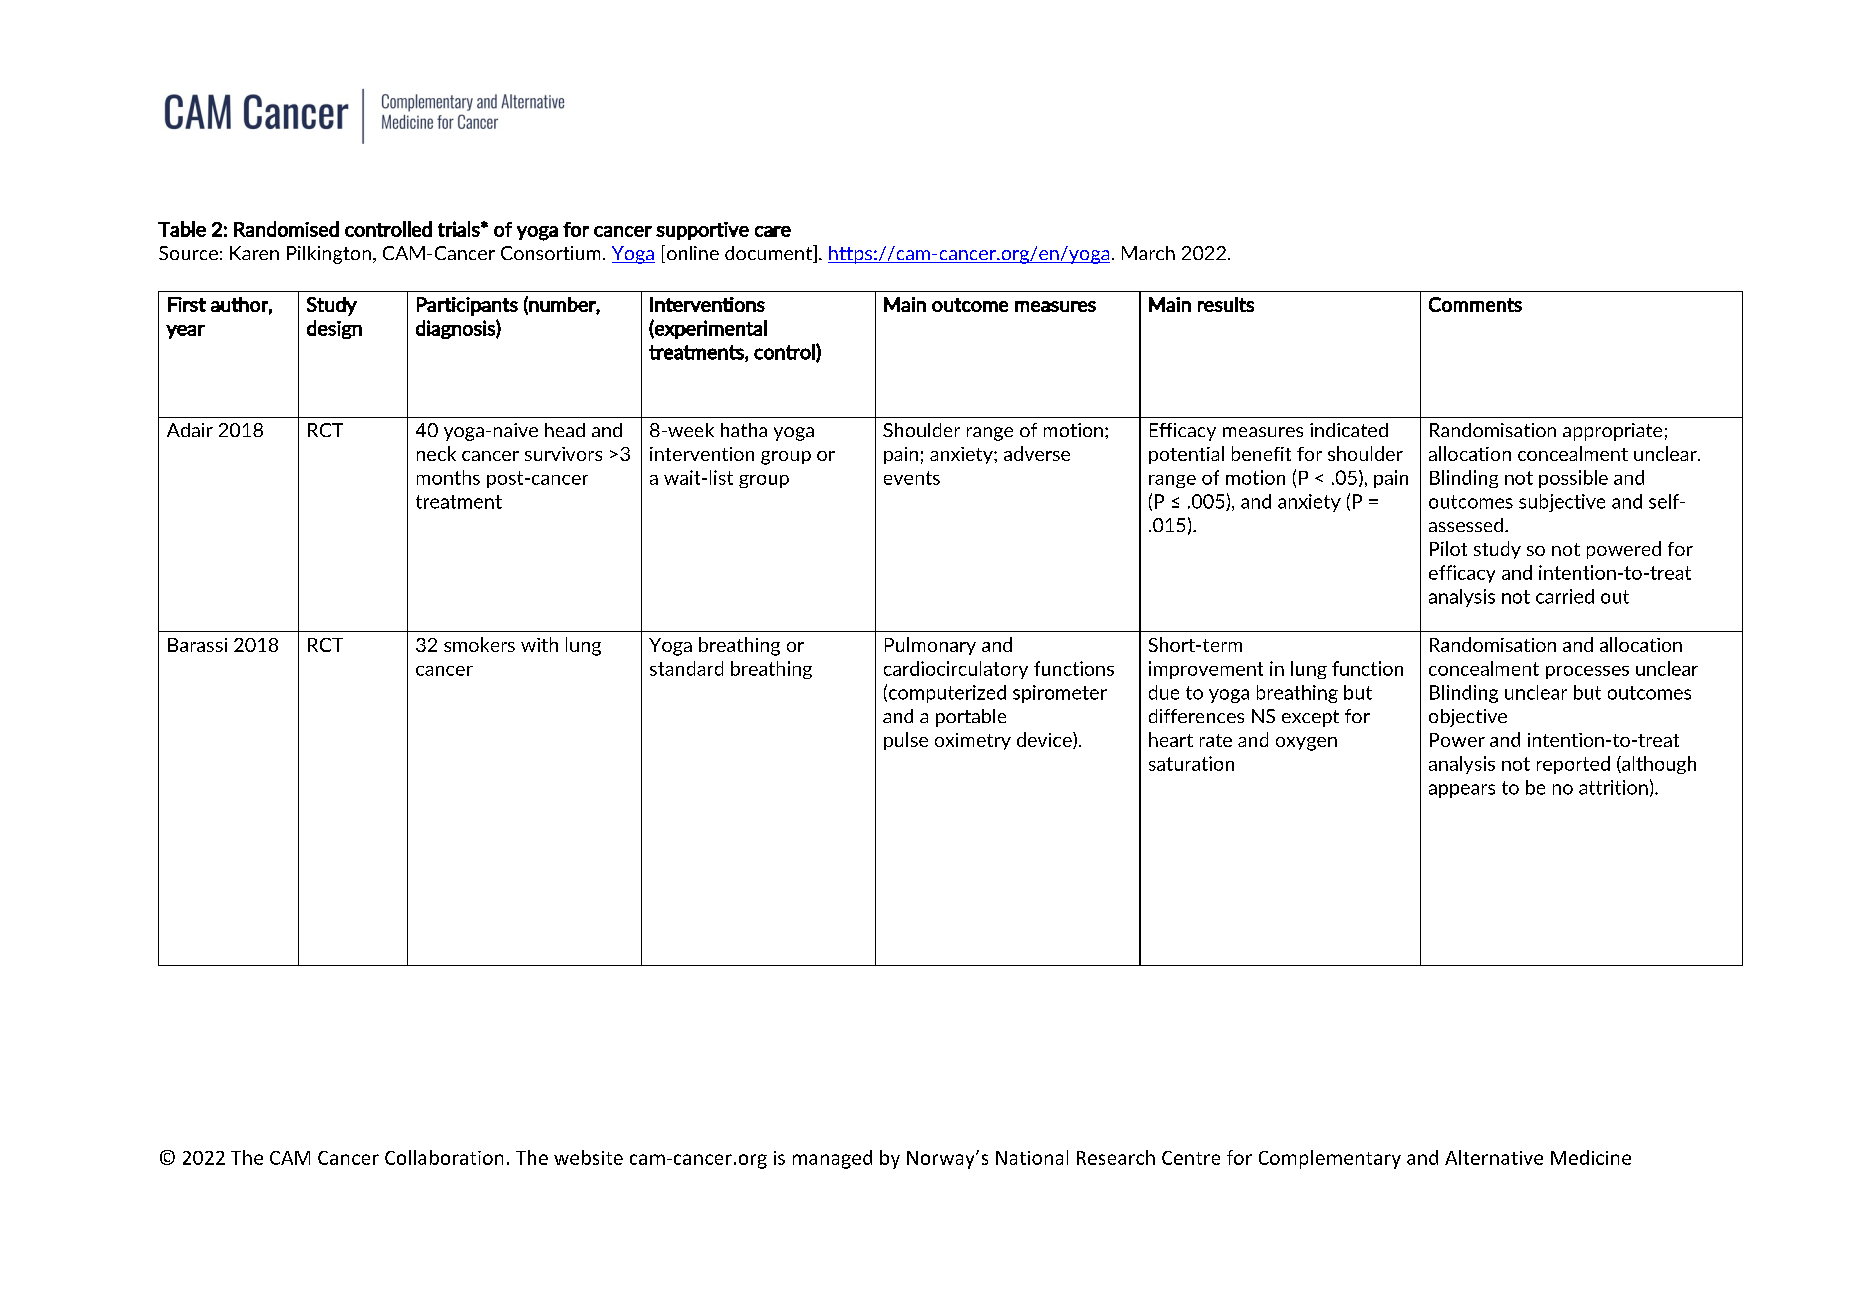  What do you see at coordinates (930, 646) in the screenshot?
I see `Pulmonary` at bounding box center [930, 646].
